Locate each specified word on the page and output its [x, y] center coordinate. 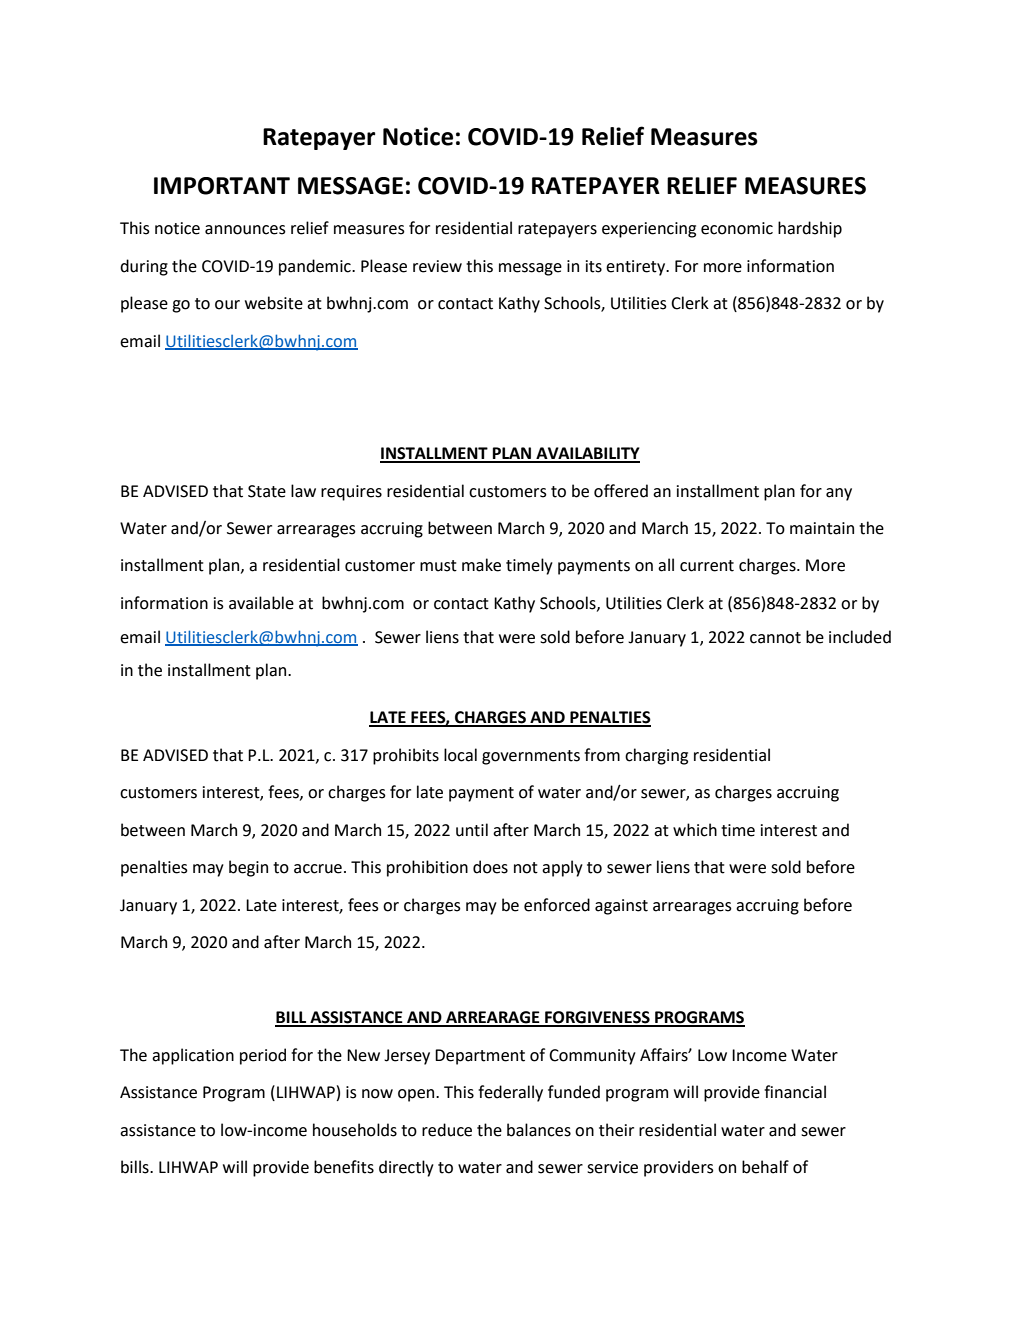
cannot [775, 638]
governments [531, 757]
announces [245, 230]
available [261, 603]
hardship [810, 229]
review [437, 266]
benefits [344, 1167]
